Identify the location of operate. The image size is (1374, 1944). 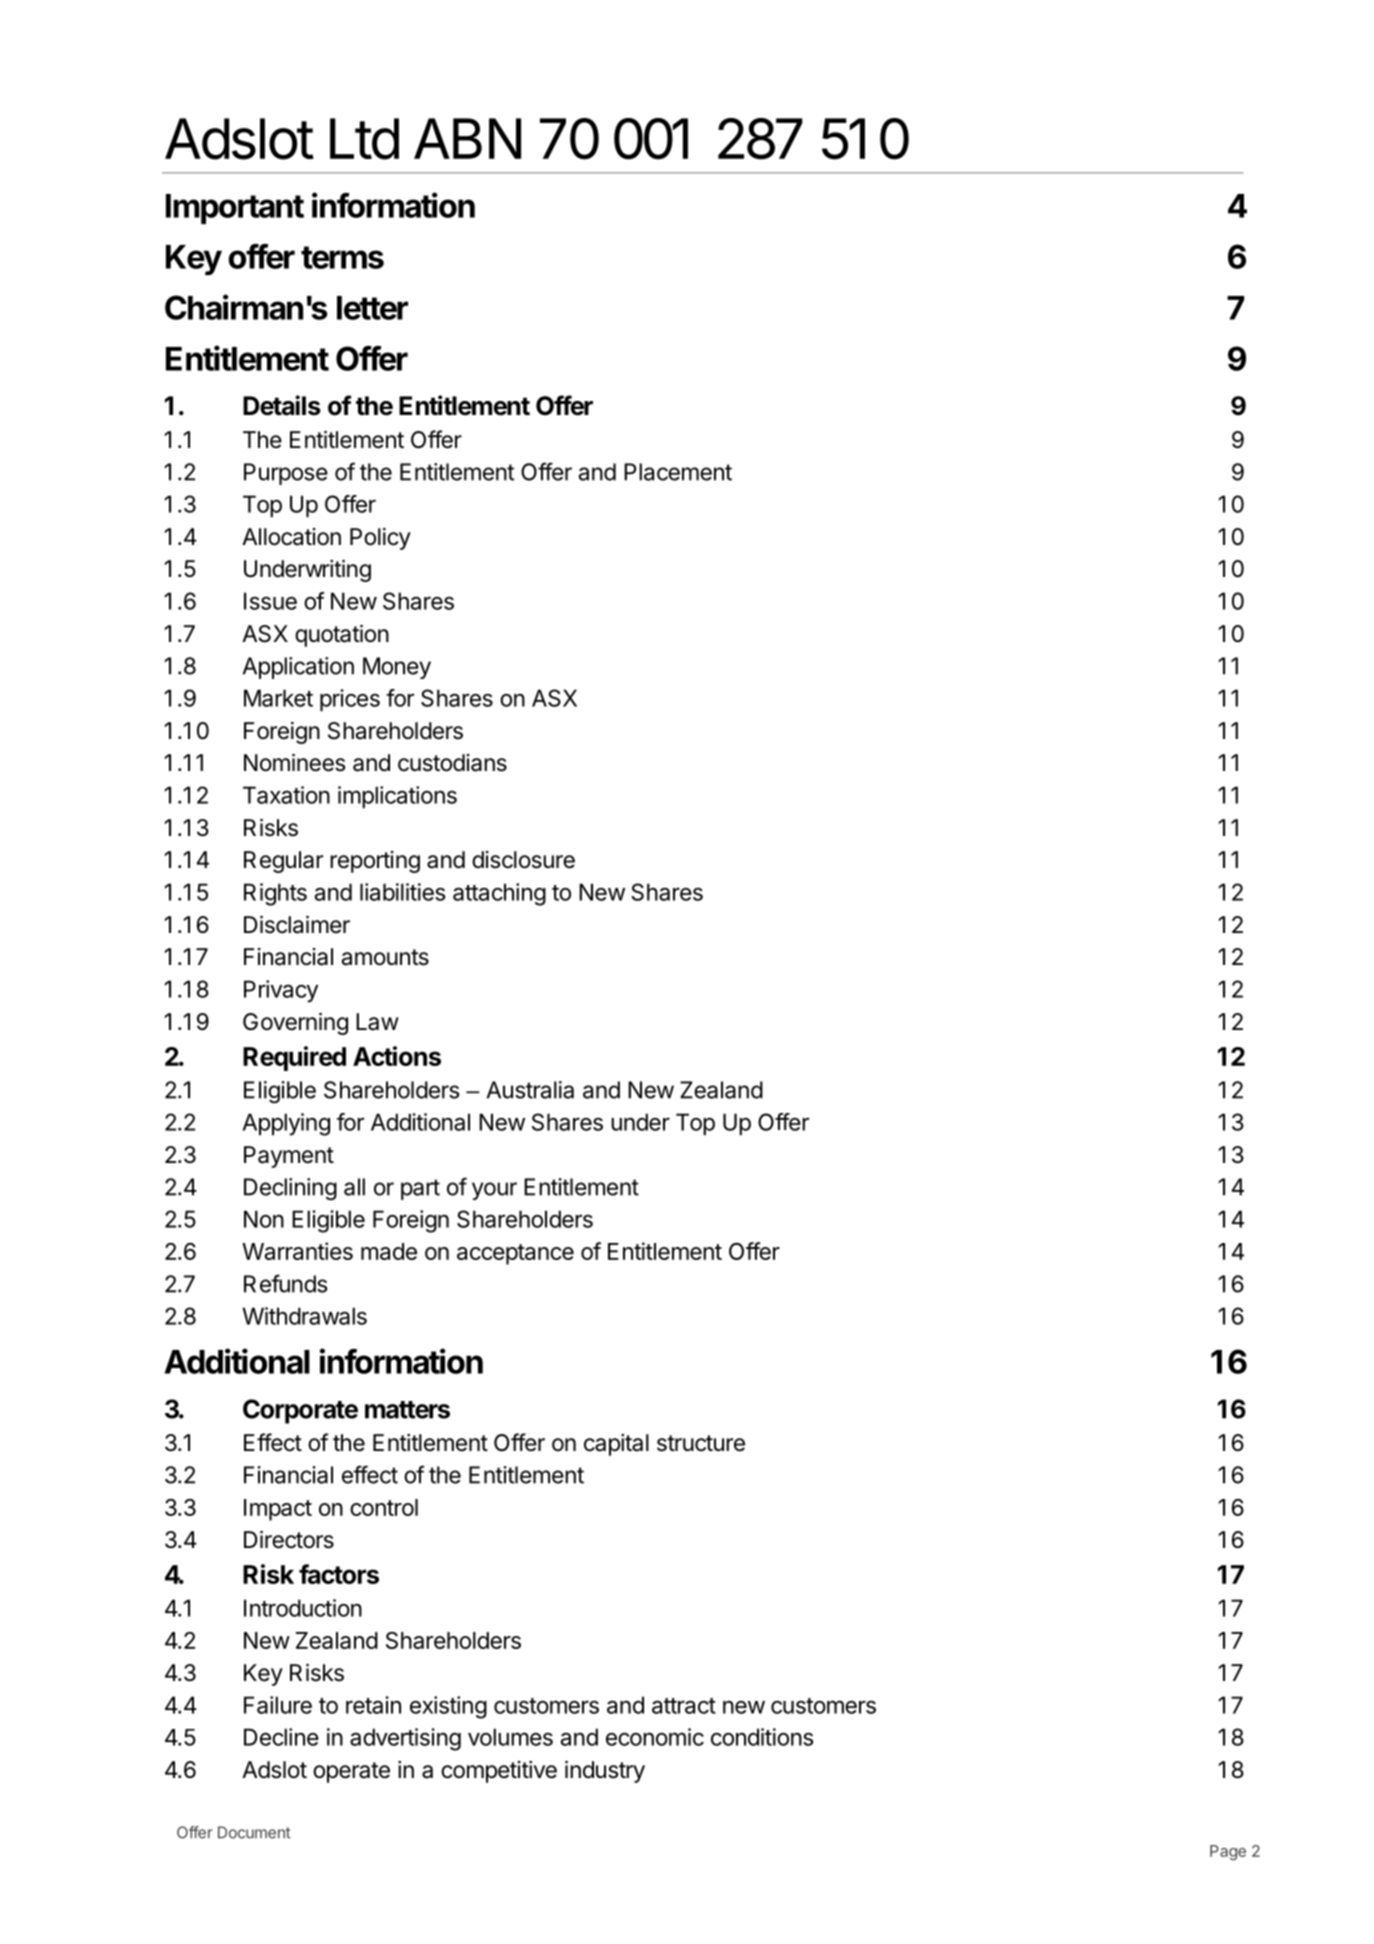
(351, 1772).
